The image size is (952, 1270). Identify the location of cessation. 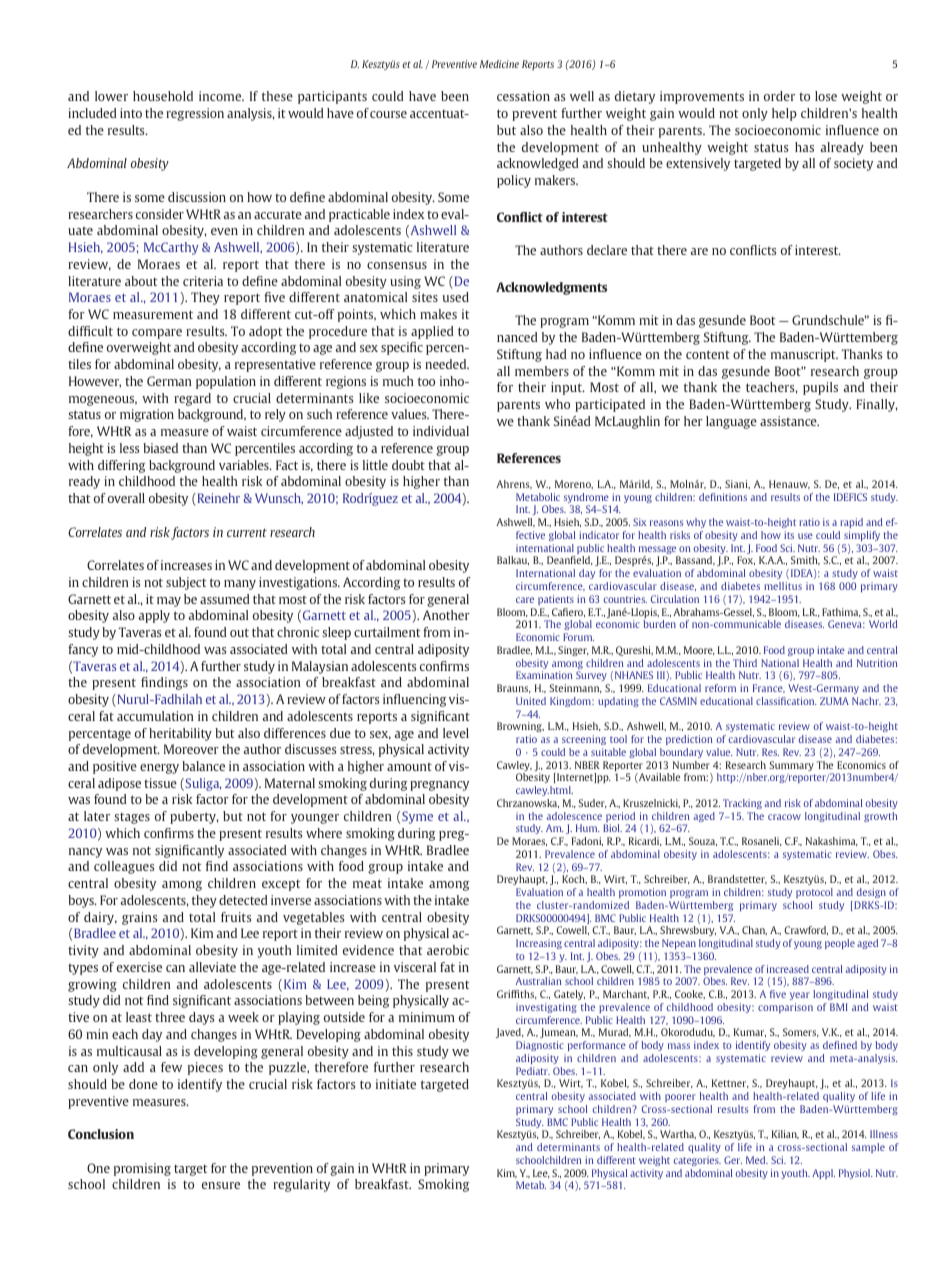
(523, 96).
